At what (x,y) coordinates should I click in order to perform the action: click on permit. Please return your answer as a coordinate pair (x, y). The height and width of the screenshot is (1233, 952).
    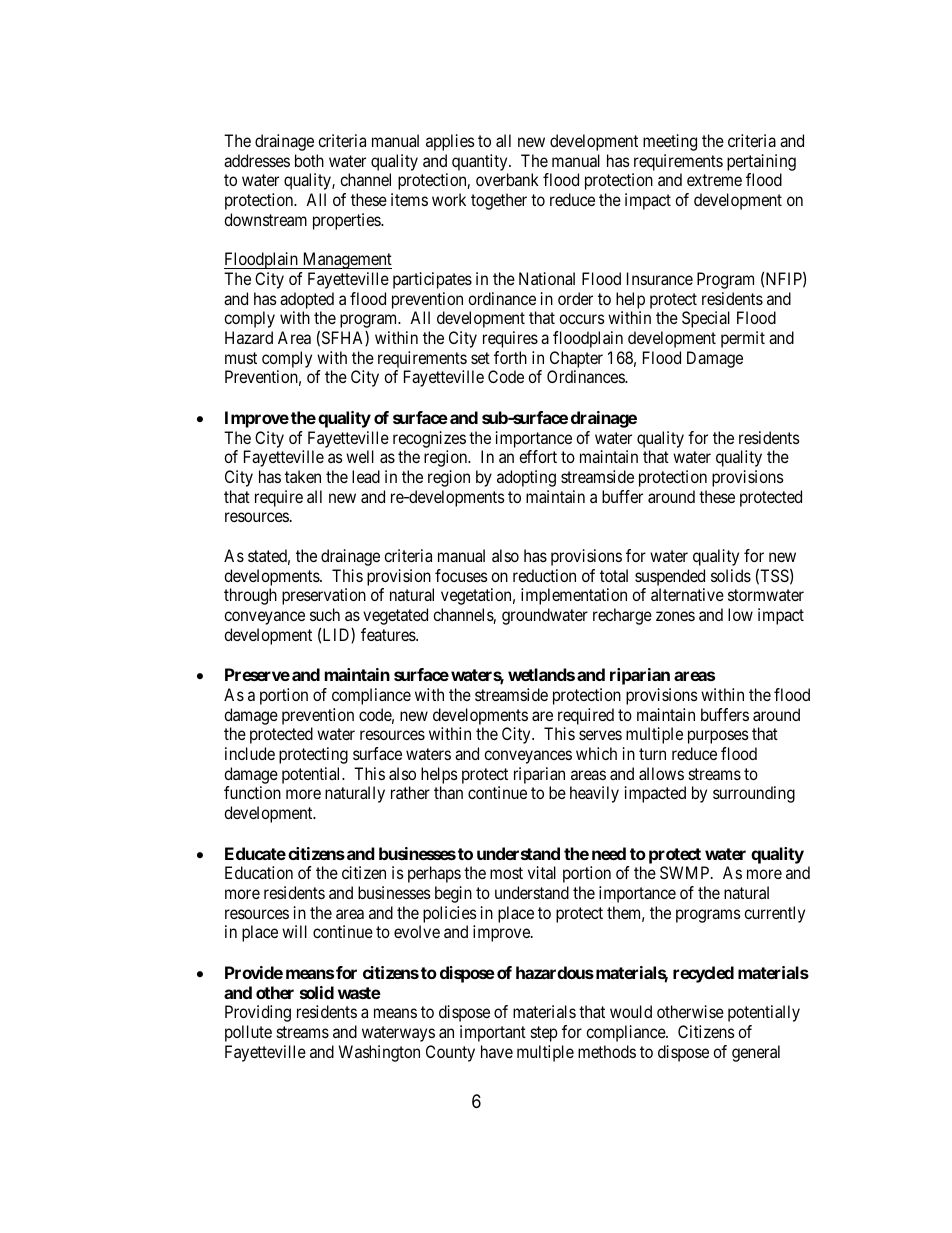
    Looking at the image, I should click on (743, 339).
